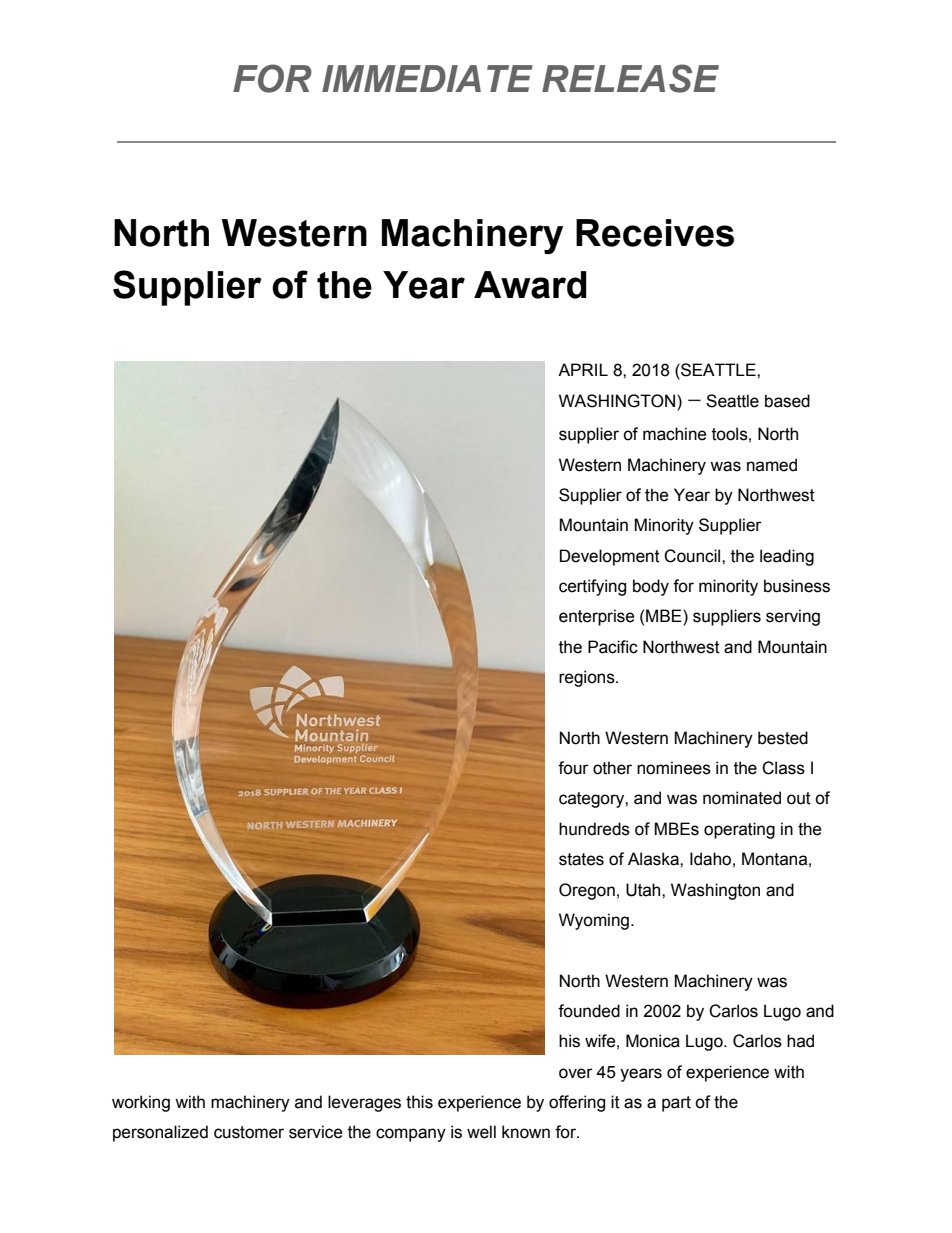 This screenshot has width=952, height=1233. Describe the element at coordinates (655, 233) in the screenshot. I see `Receives` at that location.
